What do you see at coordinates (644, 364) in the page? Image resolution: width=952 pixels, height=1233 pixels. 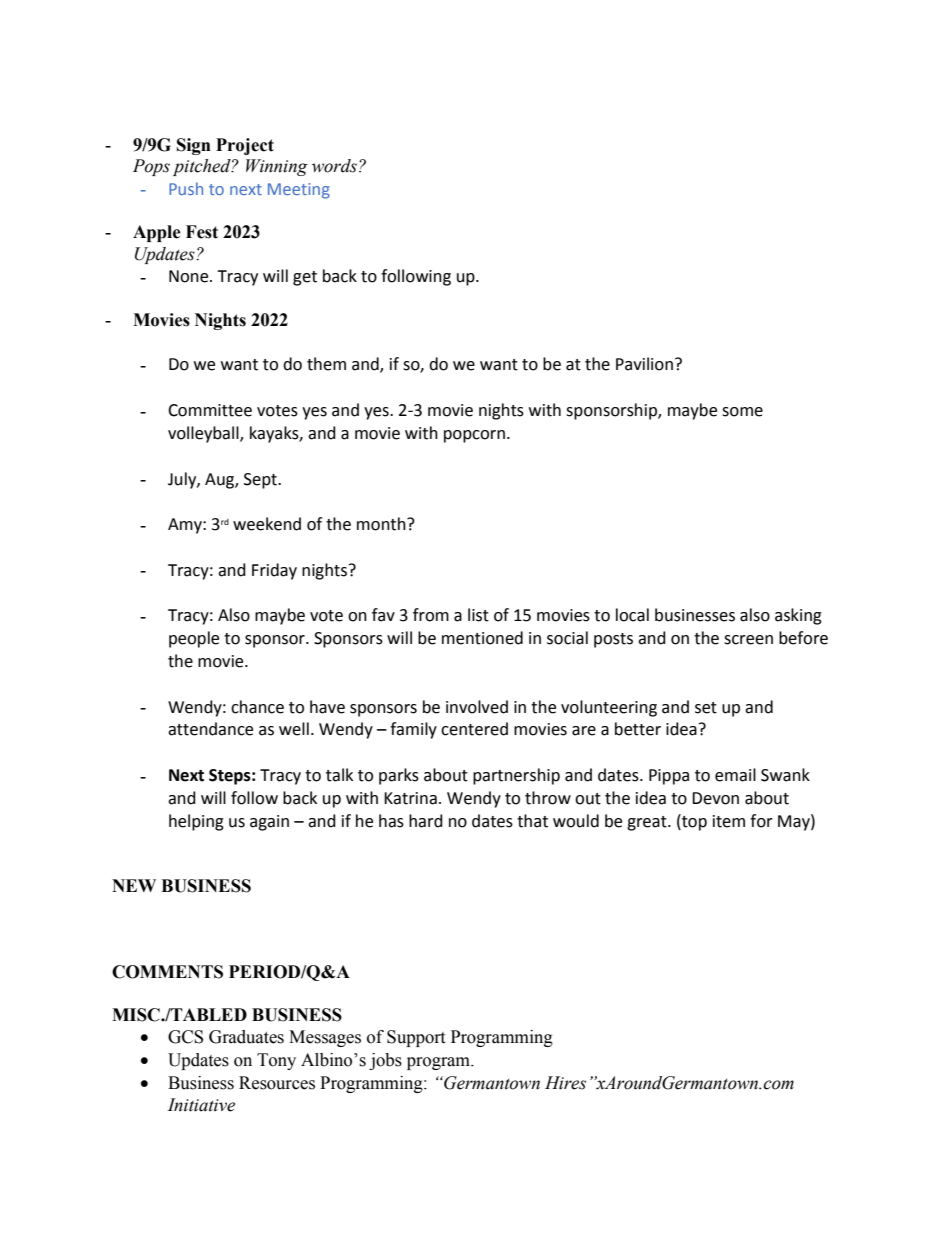 I see `Pavilion` at bounding box center [644, 364].
